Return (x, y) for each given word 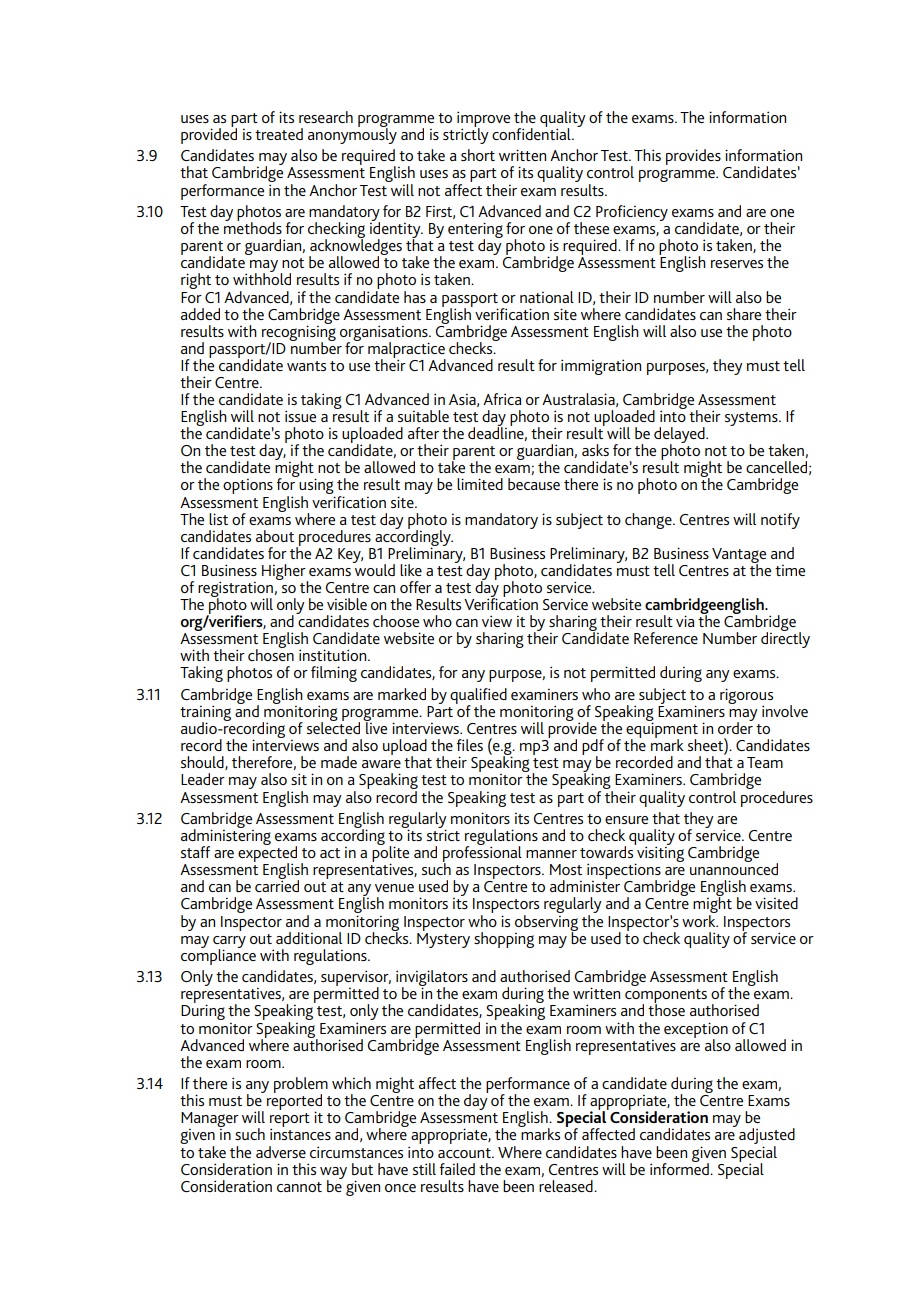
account (465, 1153)
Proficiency (632, 213)
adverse (281, 1152)
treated (279, 134)
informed (680, 1167)
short (478, 155)
